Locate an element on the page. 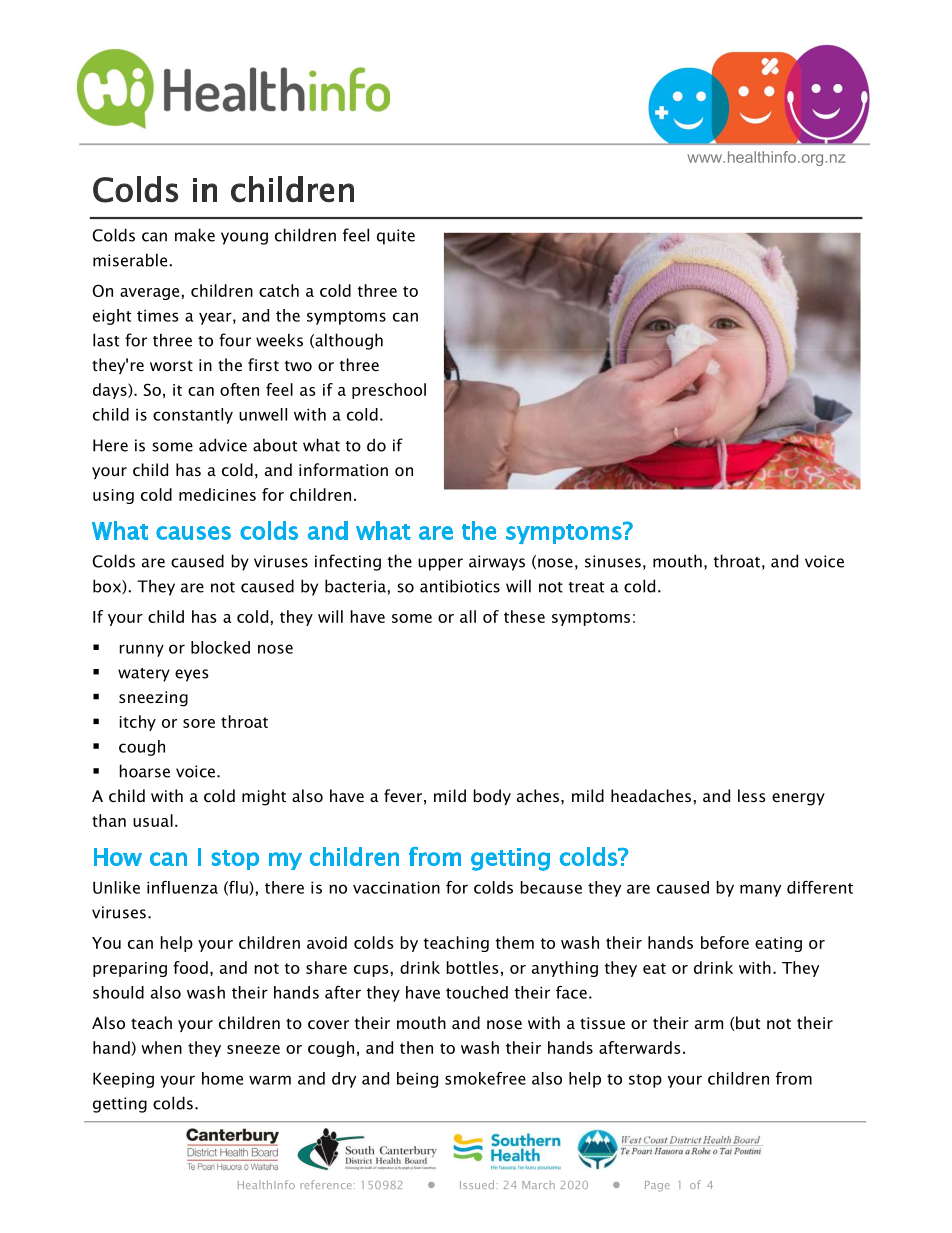  preschool is located at coordinates (389, 391).
